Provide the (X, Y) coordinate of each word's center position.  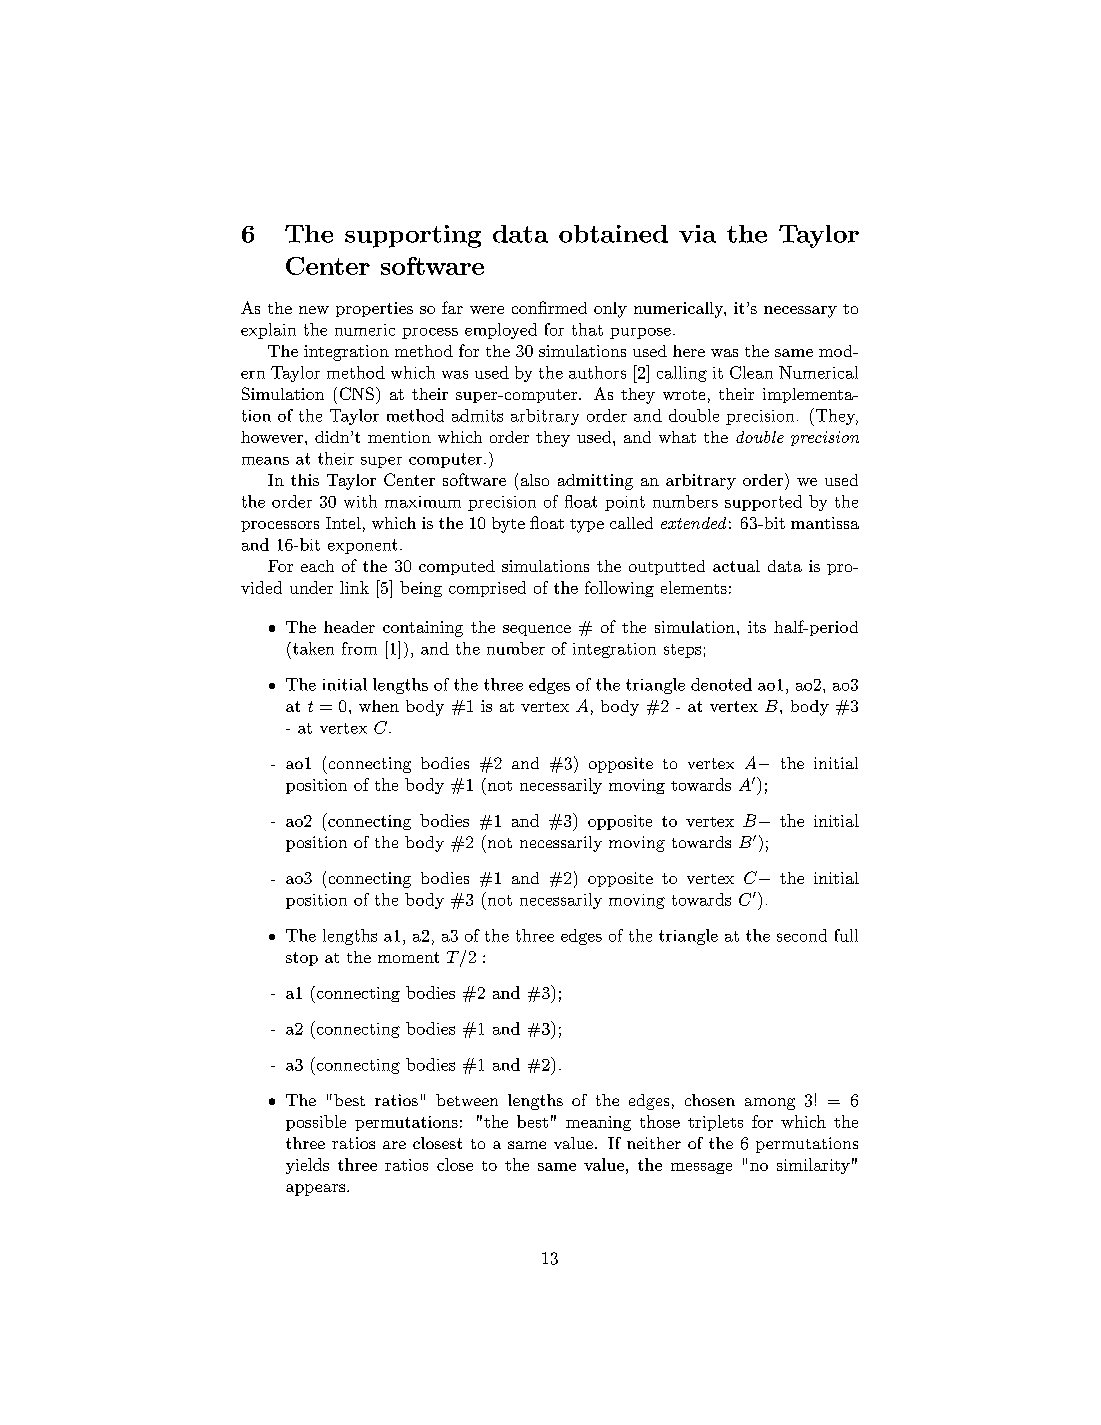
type (587, 526)
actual (736, 566)
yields (307, 1166)
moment (408, 957)
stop (302, 959)
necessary (800, 312)
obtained (613, 234)
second (802, 935)
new (314, 310)
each (317, 566)
